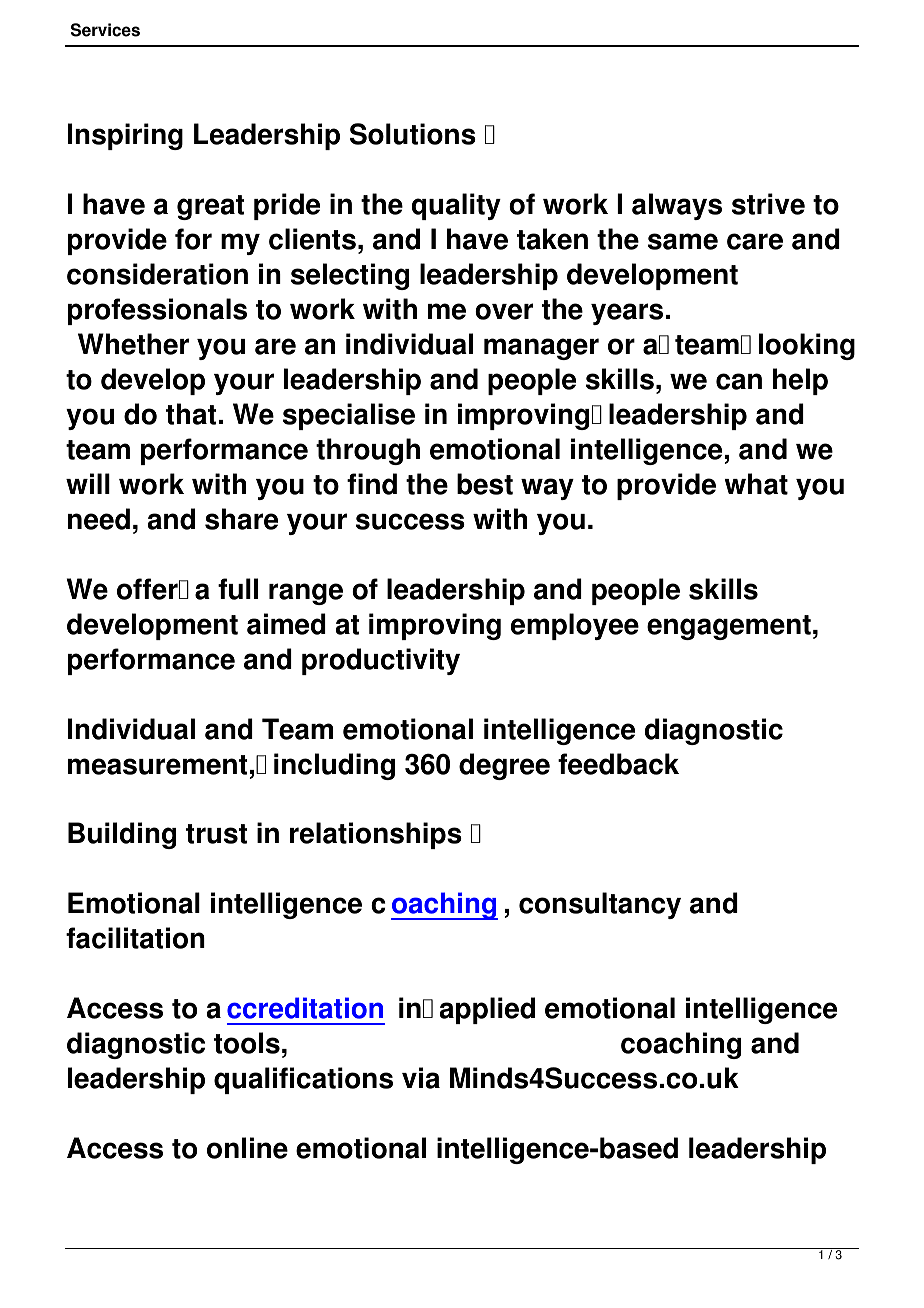 This image has width=924, height=1308. What do you see at coordinates (421, 1078) in the image?
I see `via` at bounding box center [421, 1078].
